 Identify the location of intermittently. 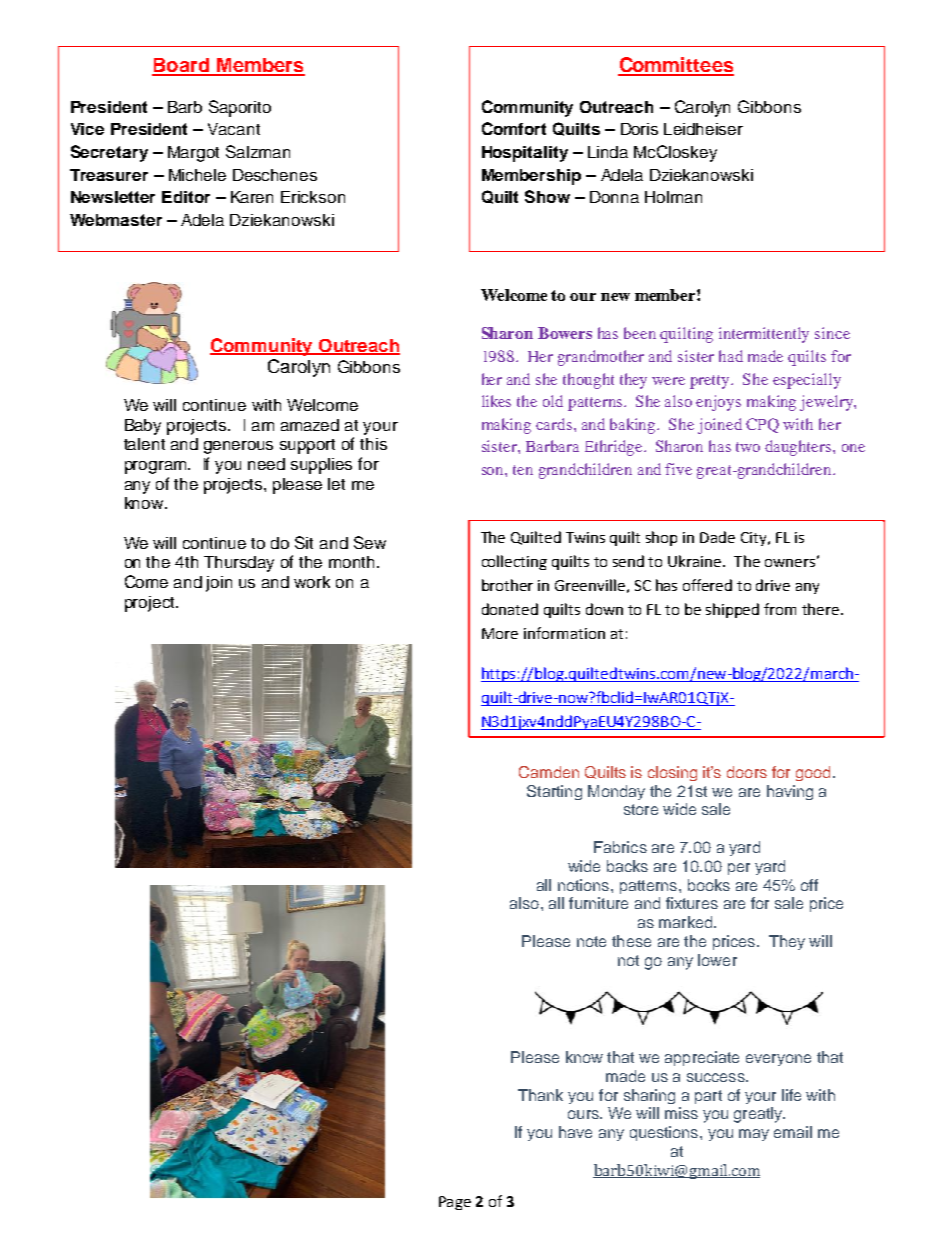
(764, 335).
